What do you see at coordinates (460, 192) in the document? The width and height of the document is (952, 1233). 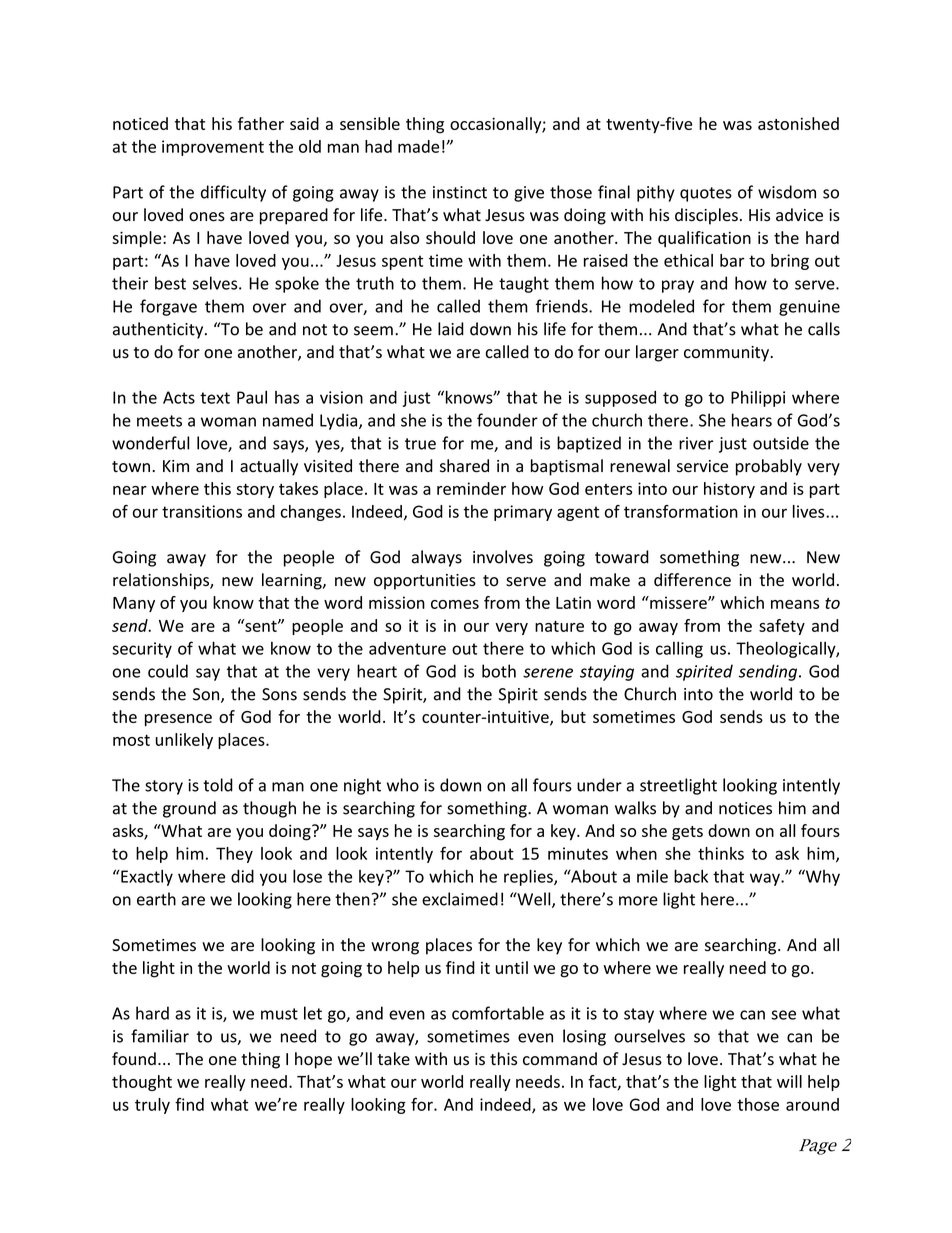 I see `instinct` at bounding box center [460, 192].
